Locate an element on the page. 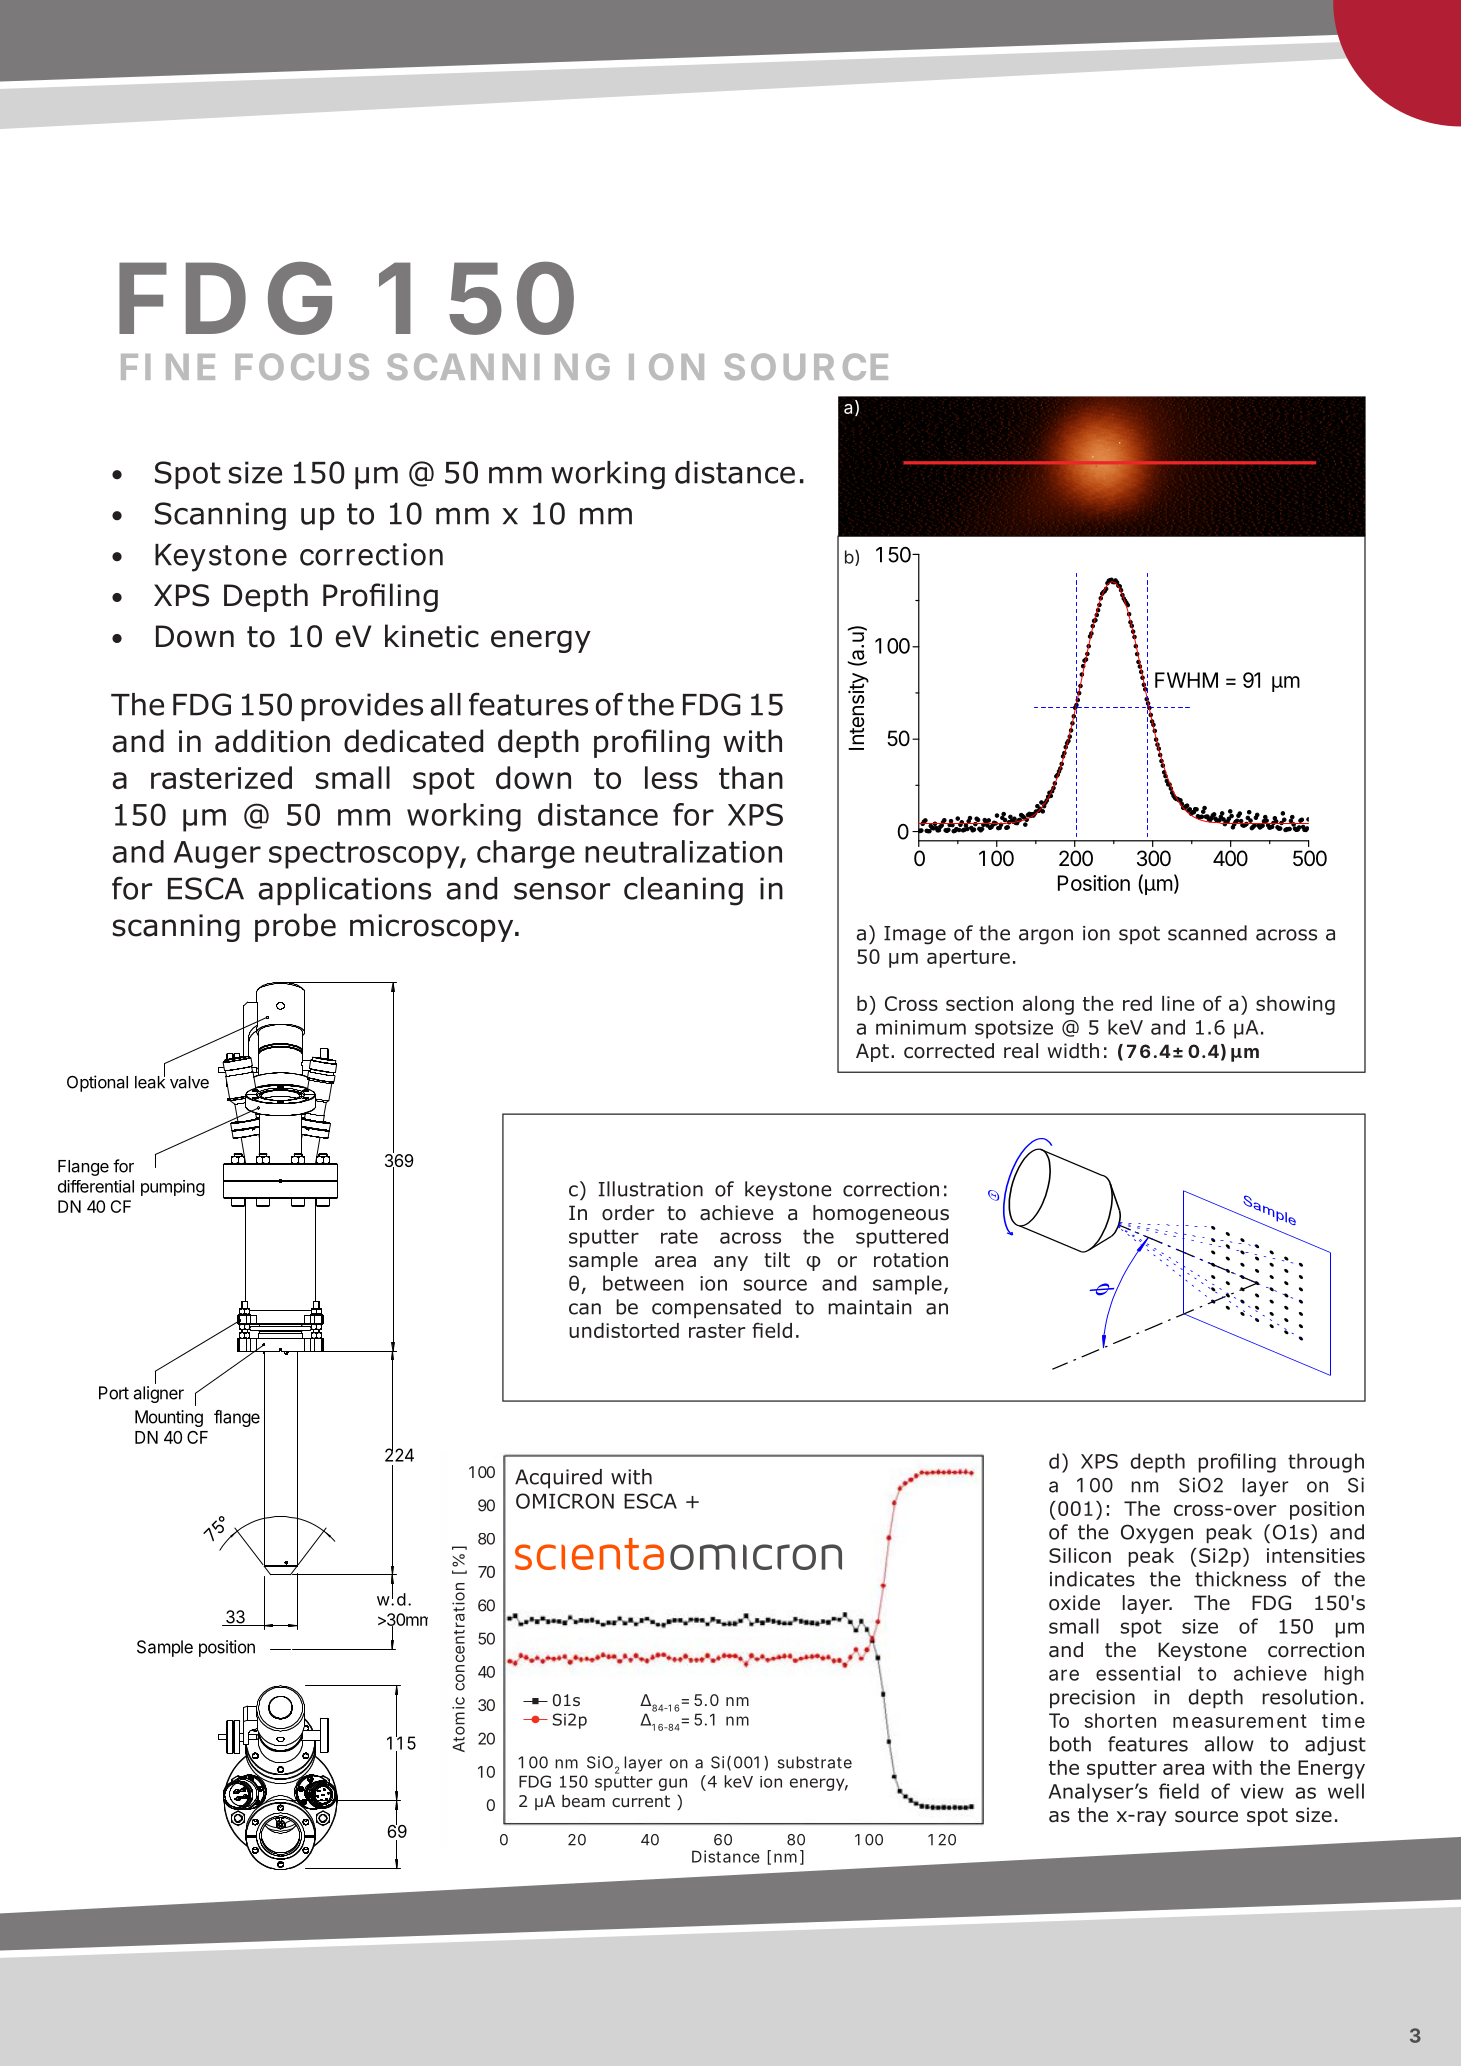  Auger is located at coordinates (217, 855).
